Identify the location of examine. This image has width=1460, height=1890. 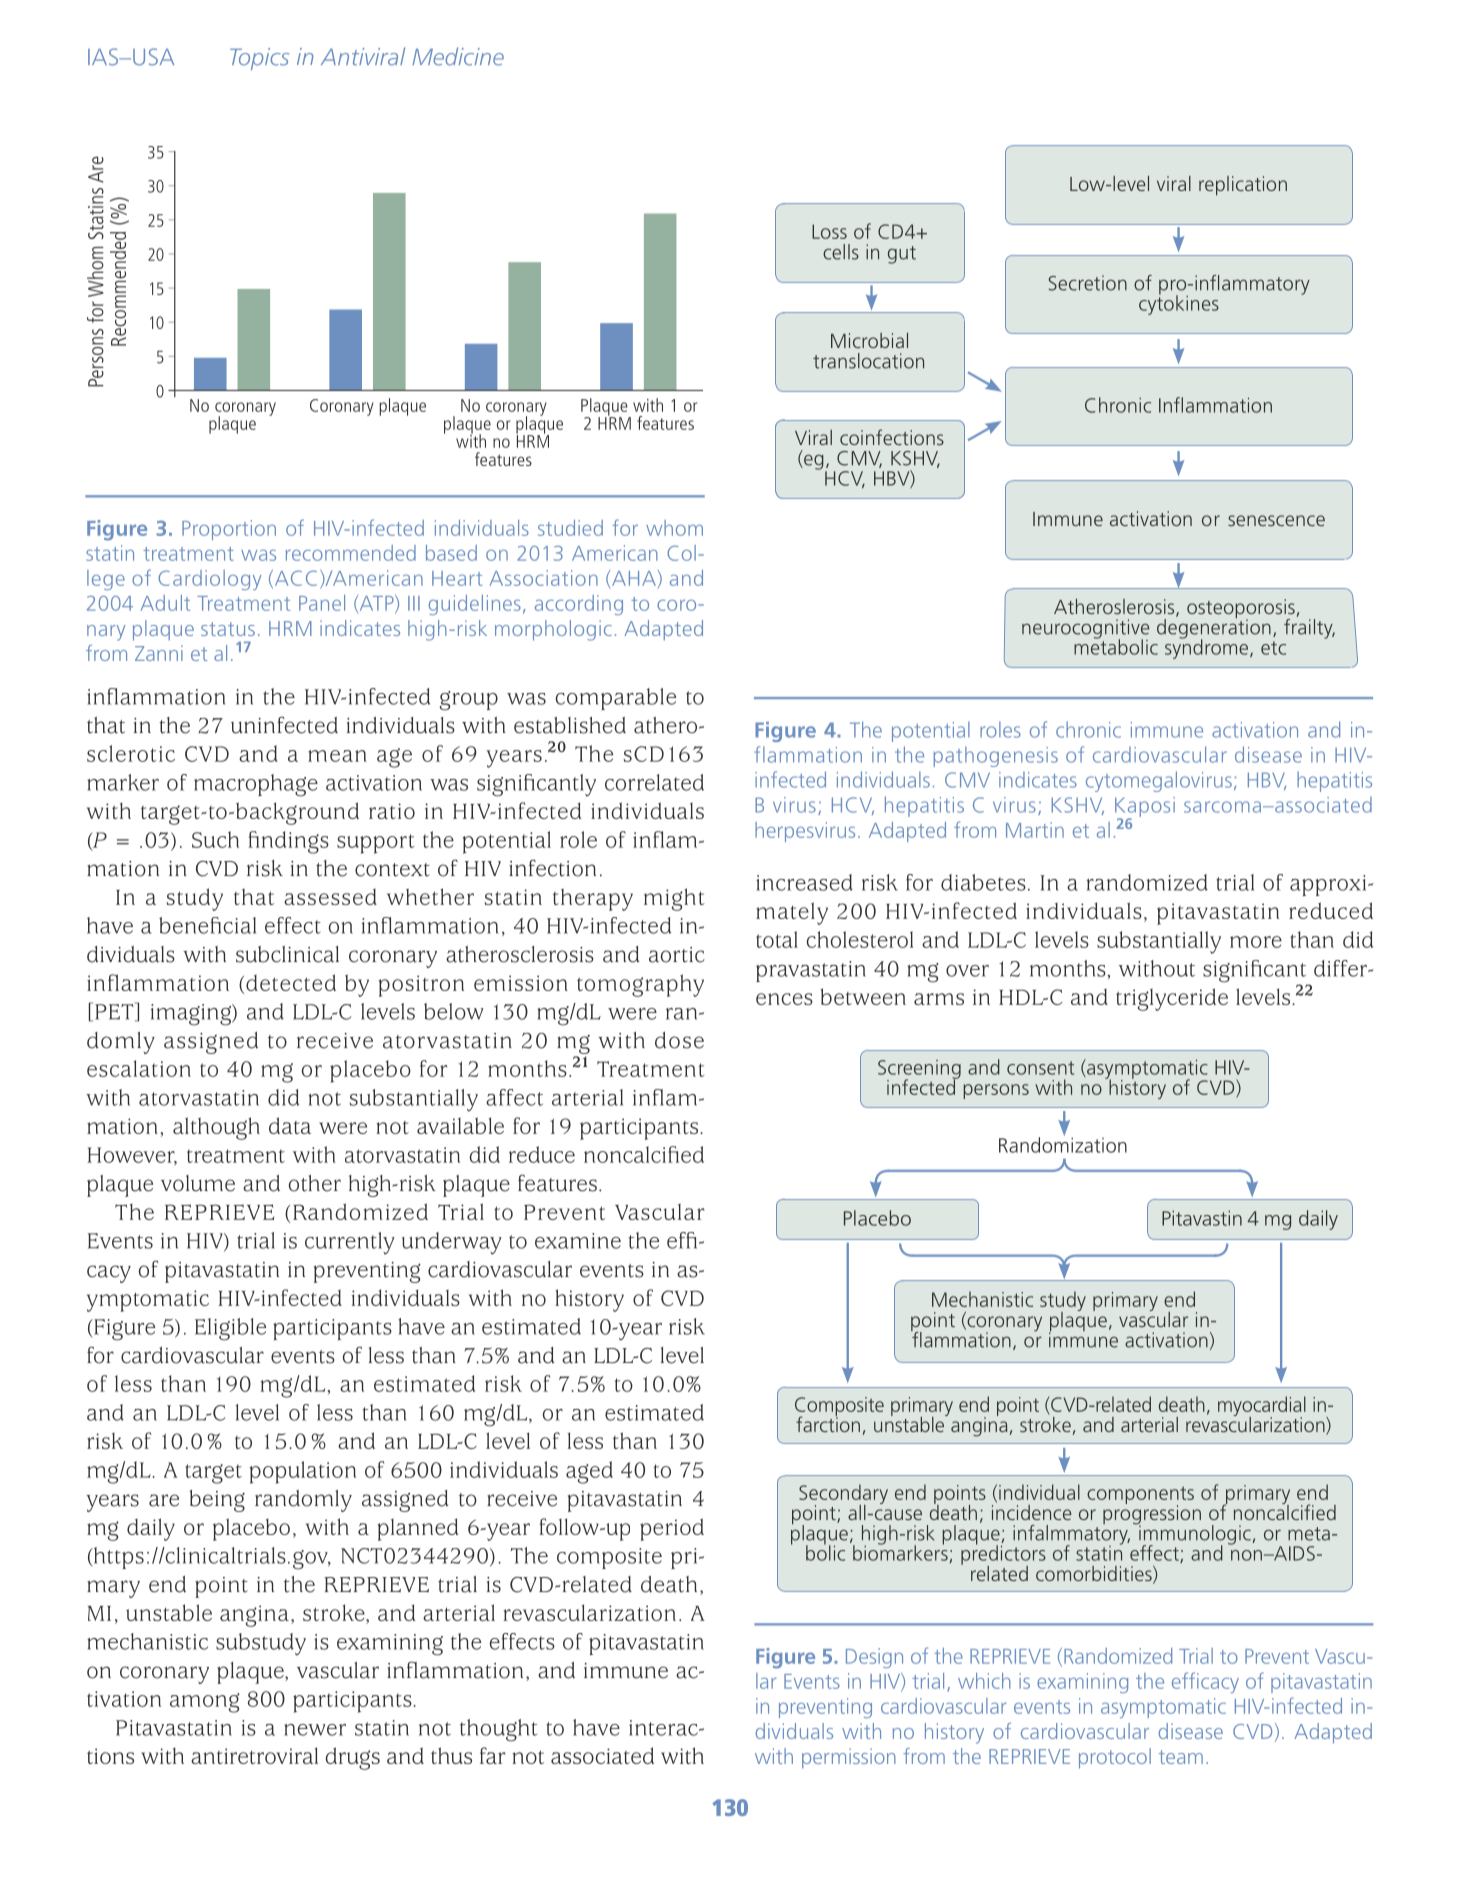
(578, 1241).
